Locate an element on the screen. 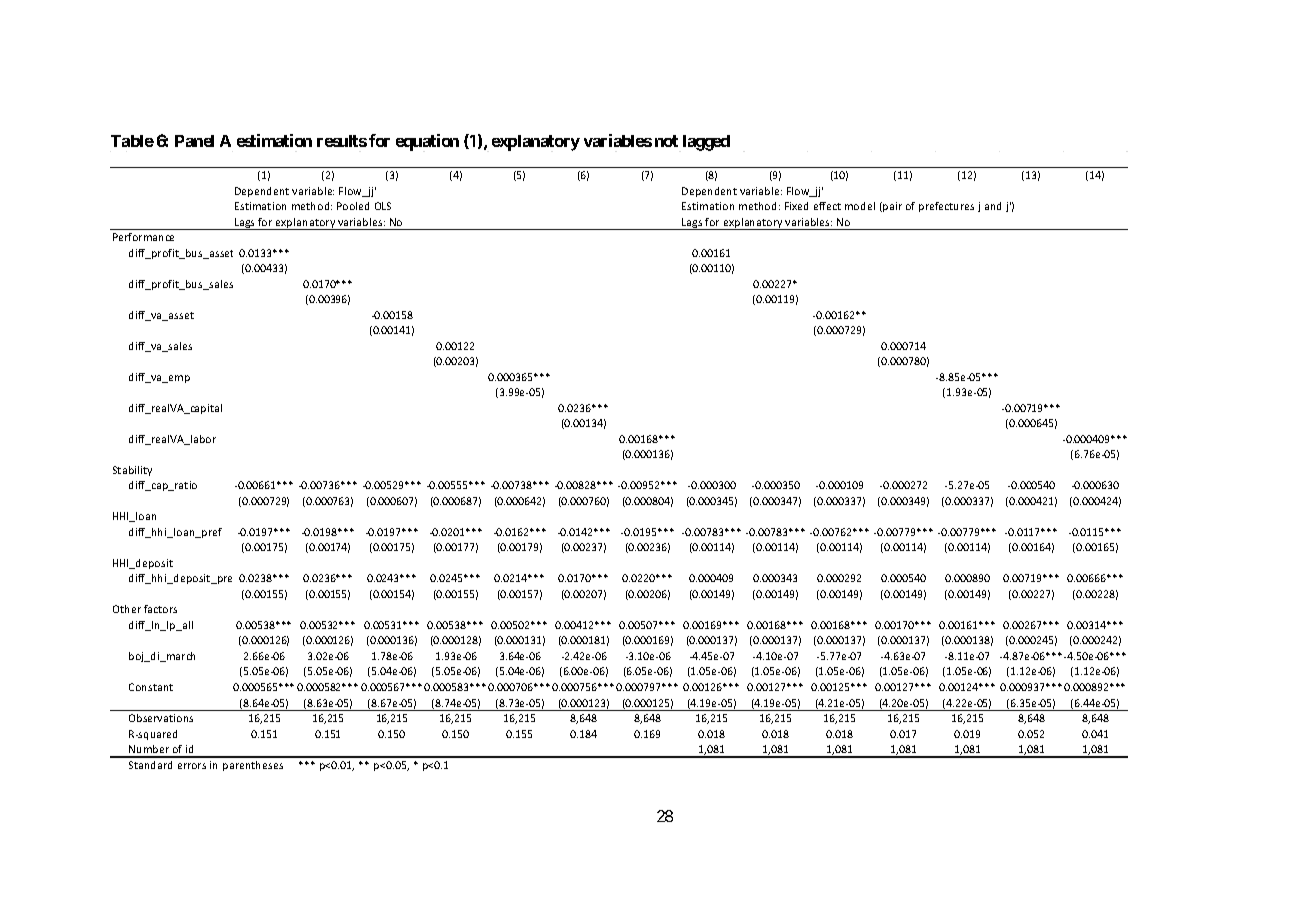  Standard is located at coordinates (150, 765).
